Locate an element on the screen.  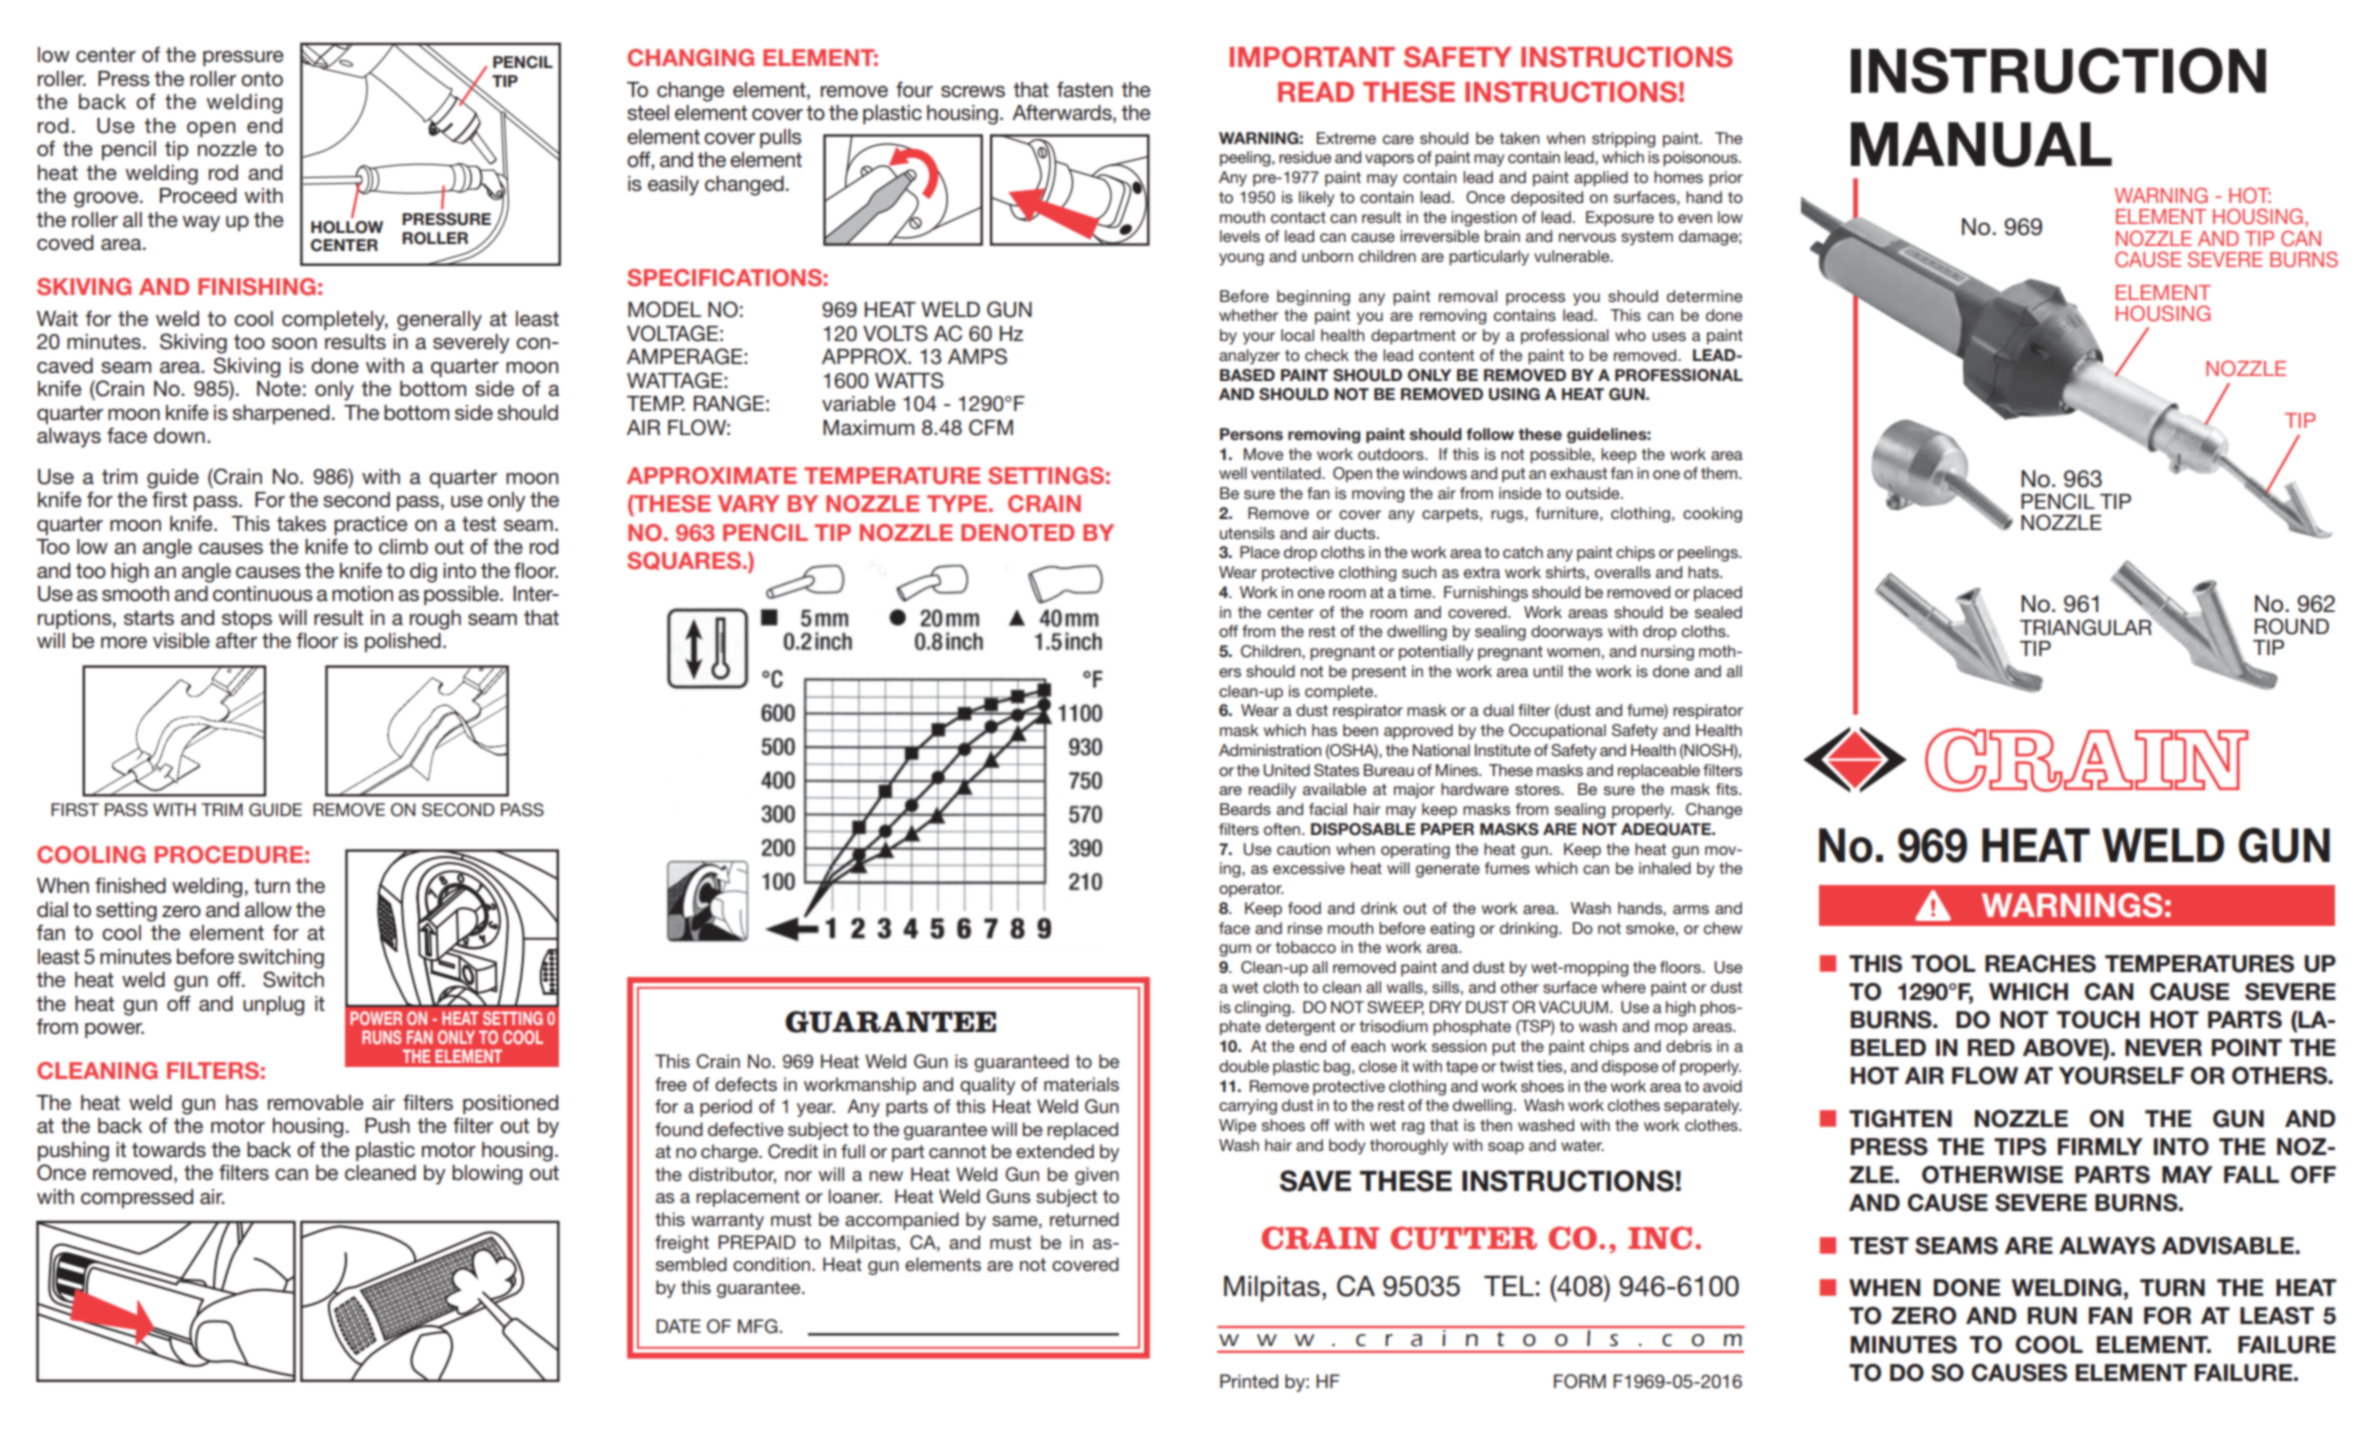
Administration is located at coordinates (1270, 750).
